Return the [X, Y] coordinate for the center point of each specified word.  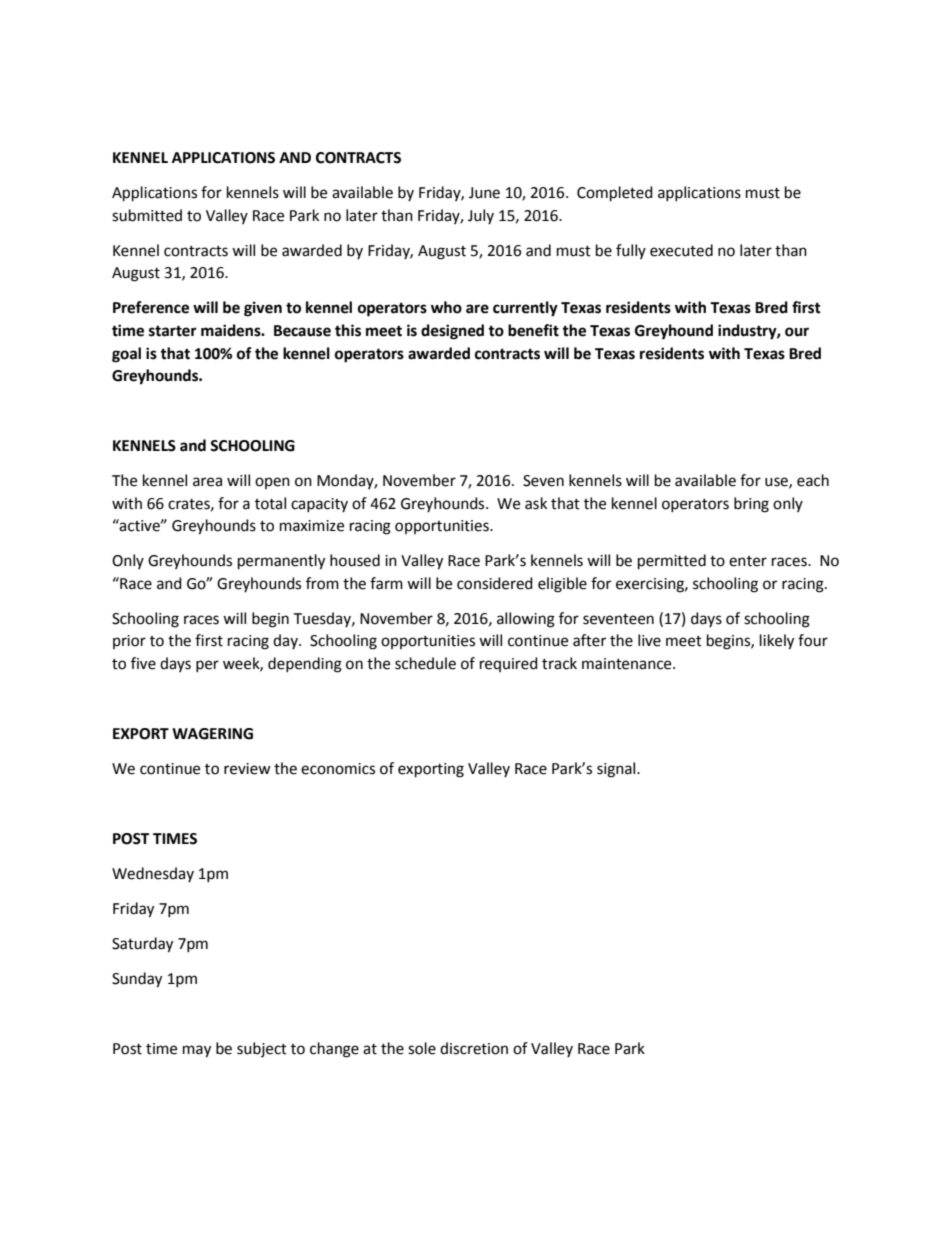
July [481, 216]
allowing [526, 620]
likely [777, 642]
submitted [147, 215]
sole [422, 1048]
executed [681, 250]
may [197, 1051]
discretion [474, 1048]
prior [129, 642]
